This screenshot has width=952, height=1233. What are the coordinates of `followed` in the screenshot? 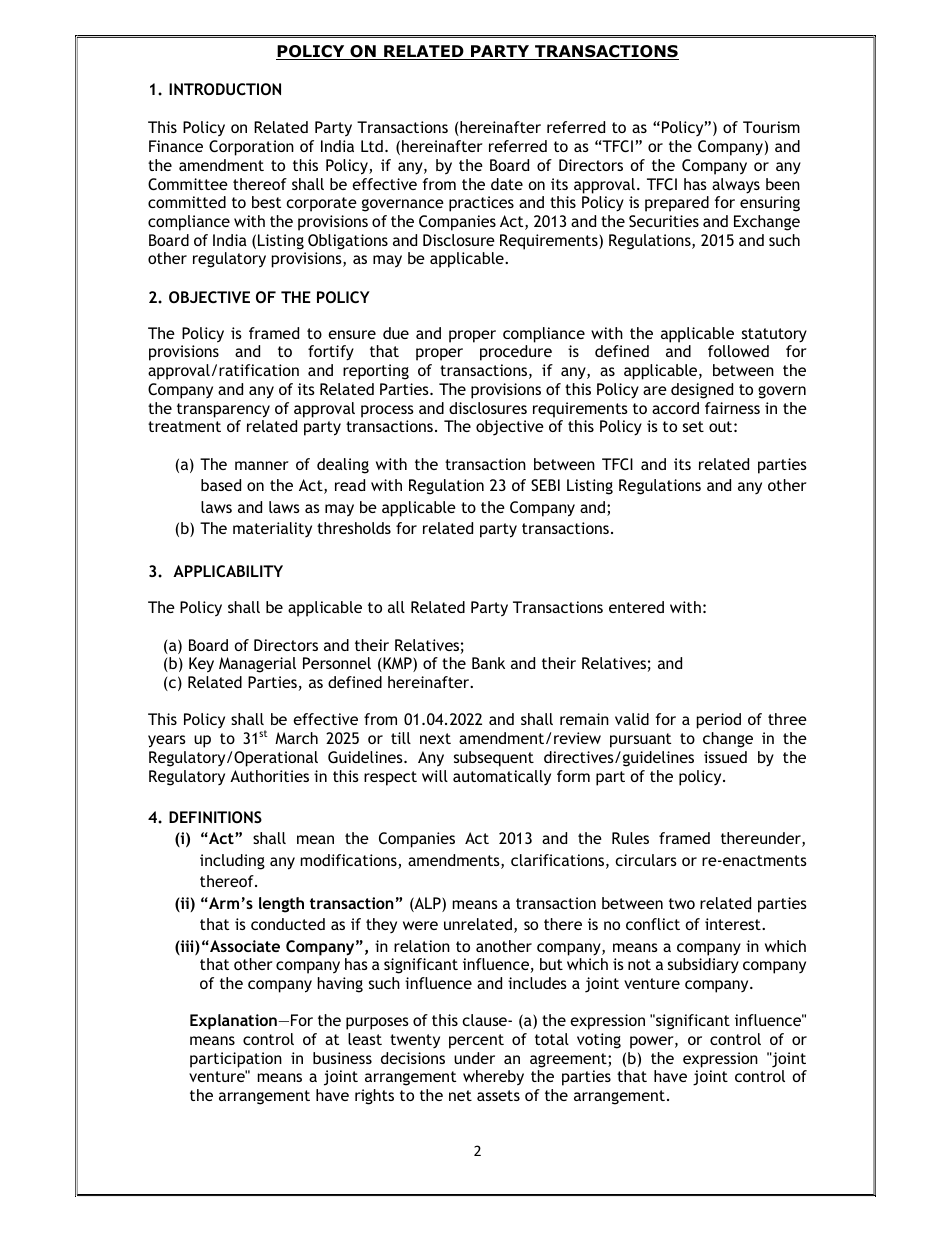 It's located at (738, 351).
